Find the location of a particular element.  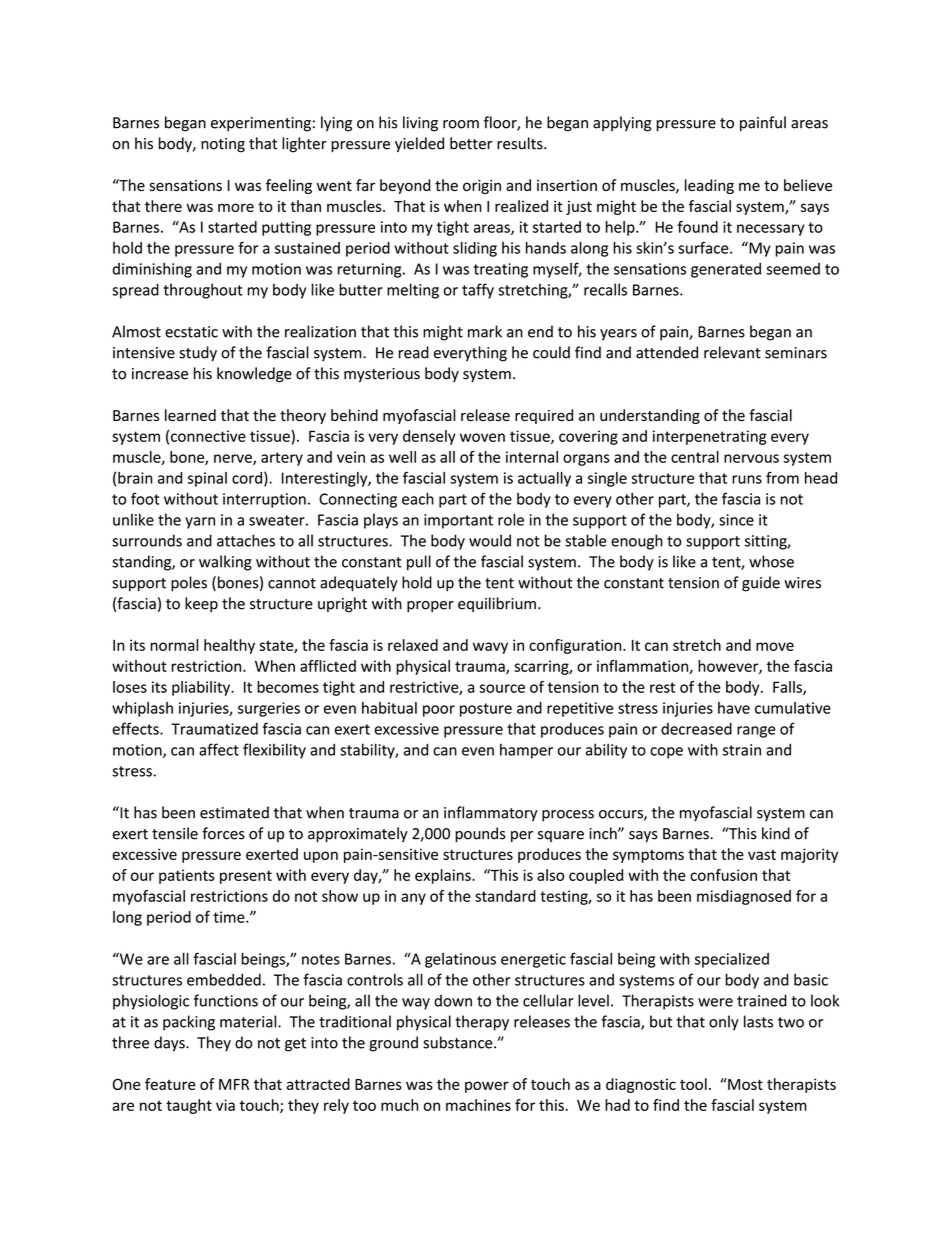

hamper is located at coordinates (526, 751).
